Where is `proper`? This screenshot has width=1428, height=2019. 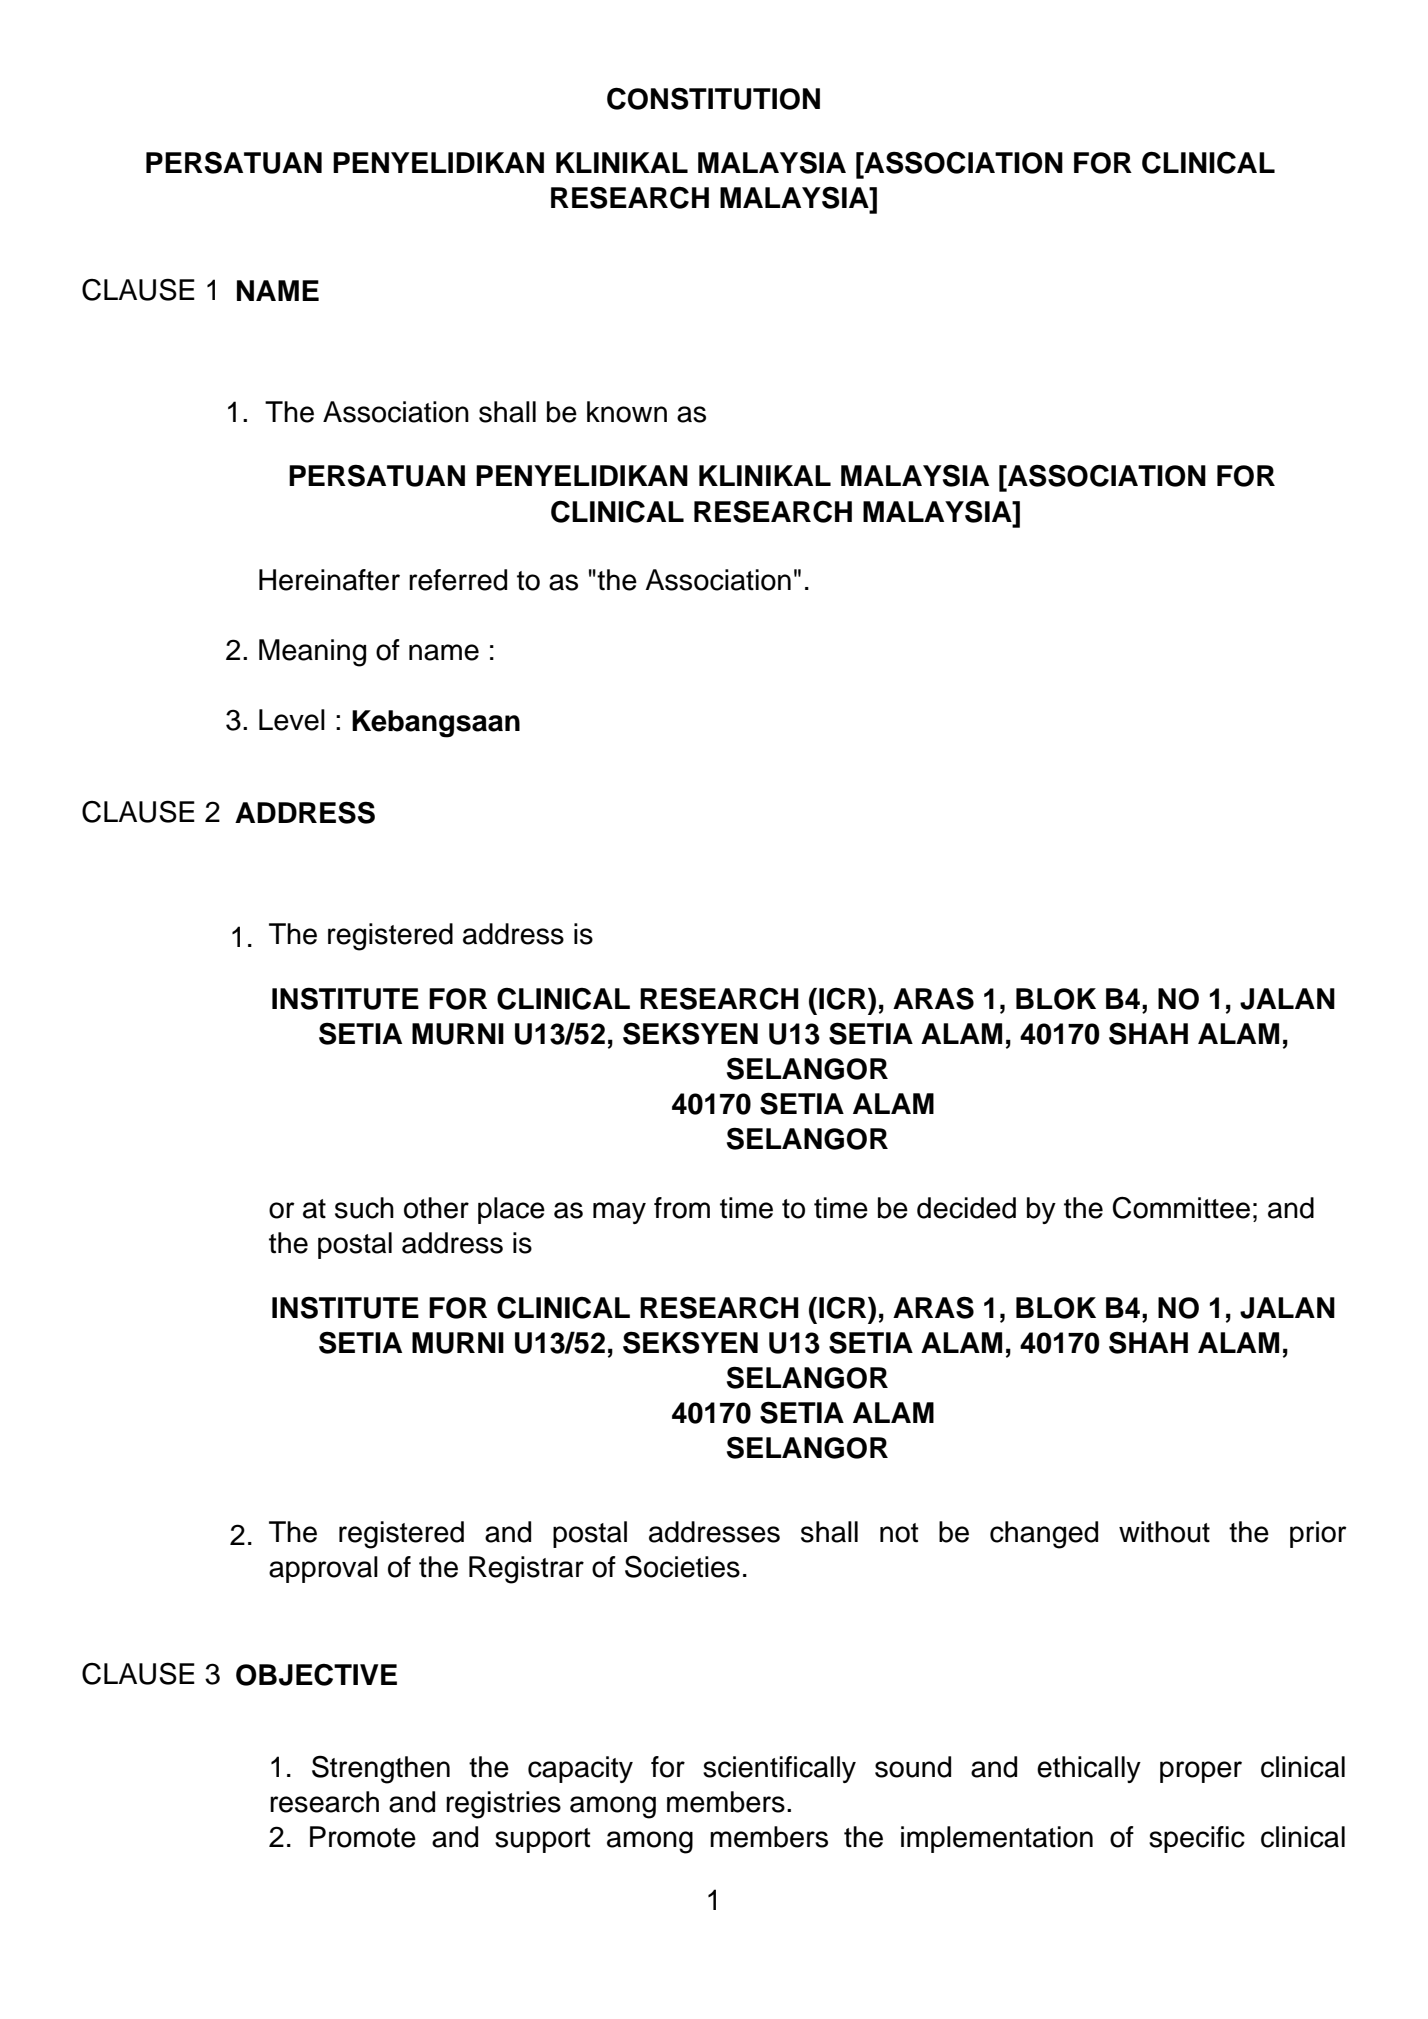
proper is located at coordinates (1201, 1772).
